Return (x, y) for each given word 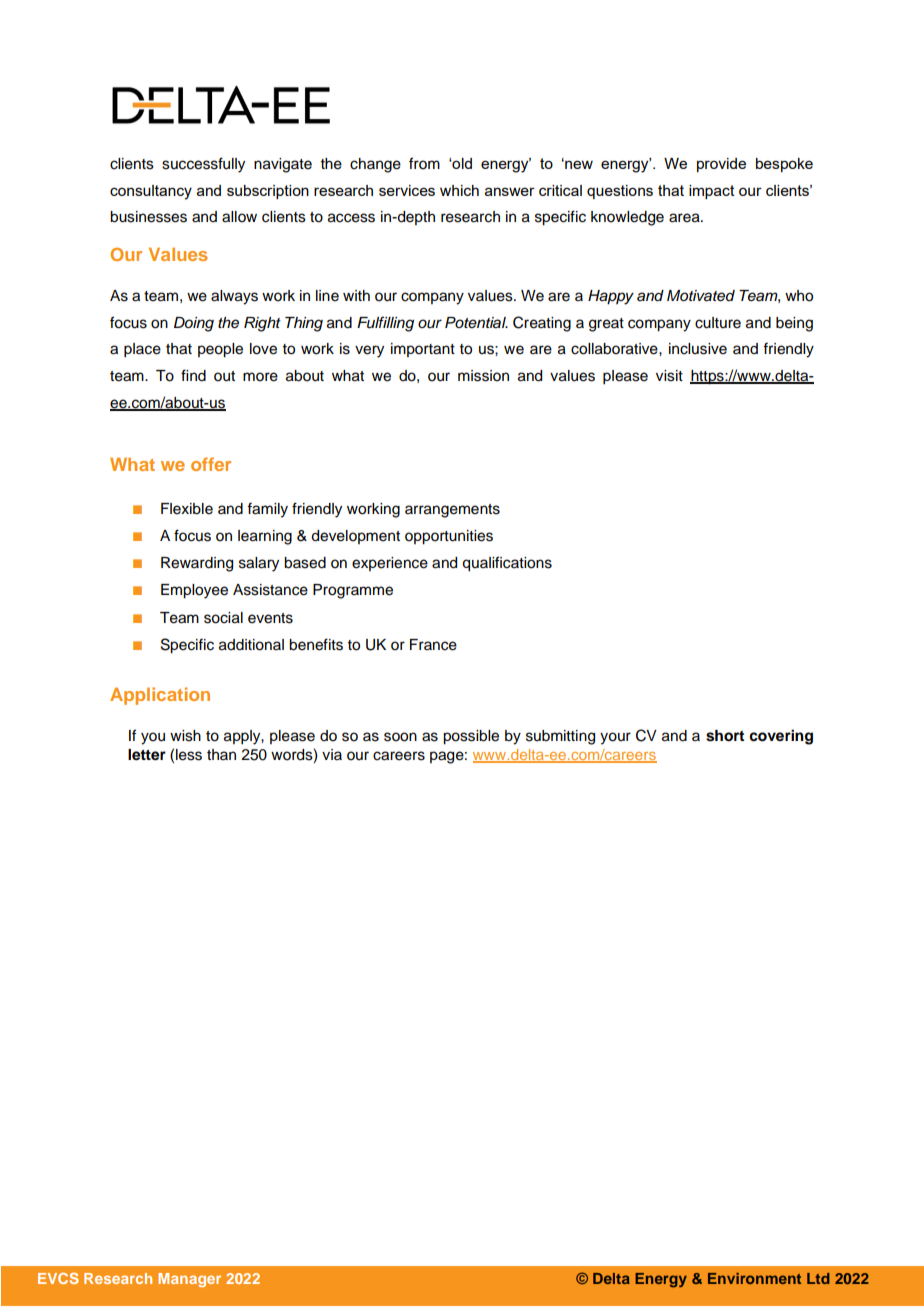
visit (669, 376)
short (725, 736)
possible (471, 737)
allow (239, 217)
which (459, 190)
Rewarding (197, 564)
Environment (754, 1278)
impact (712, 192)
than (221, 754)
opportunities (449, 537)
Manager (189, 1280)
